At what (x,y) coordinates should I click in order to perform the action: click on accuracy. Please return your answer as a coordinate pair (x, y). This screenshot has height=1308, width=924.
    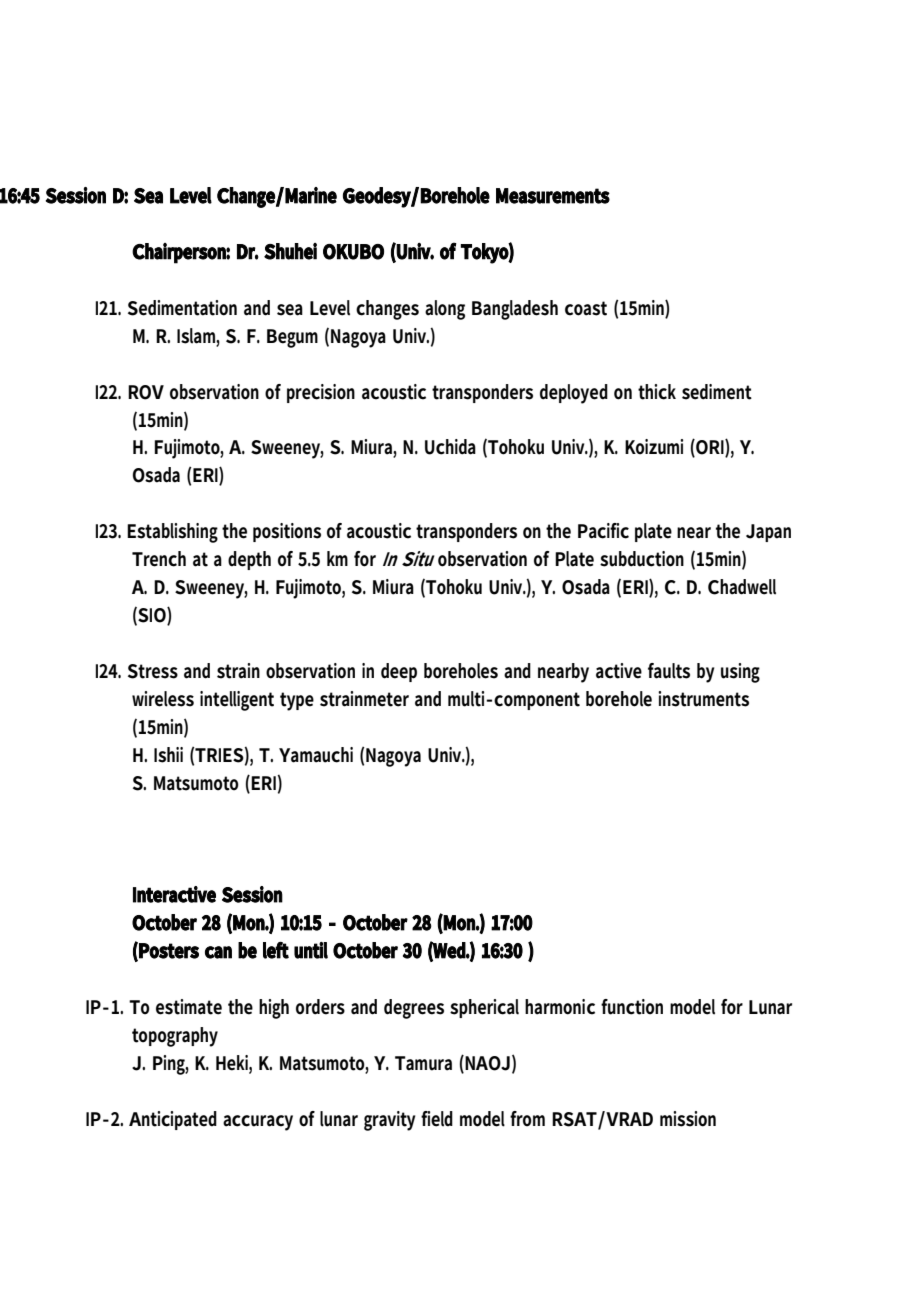
    Looking at the image, I should click on (258, 1123).
